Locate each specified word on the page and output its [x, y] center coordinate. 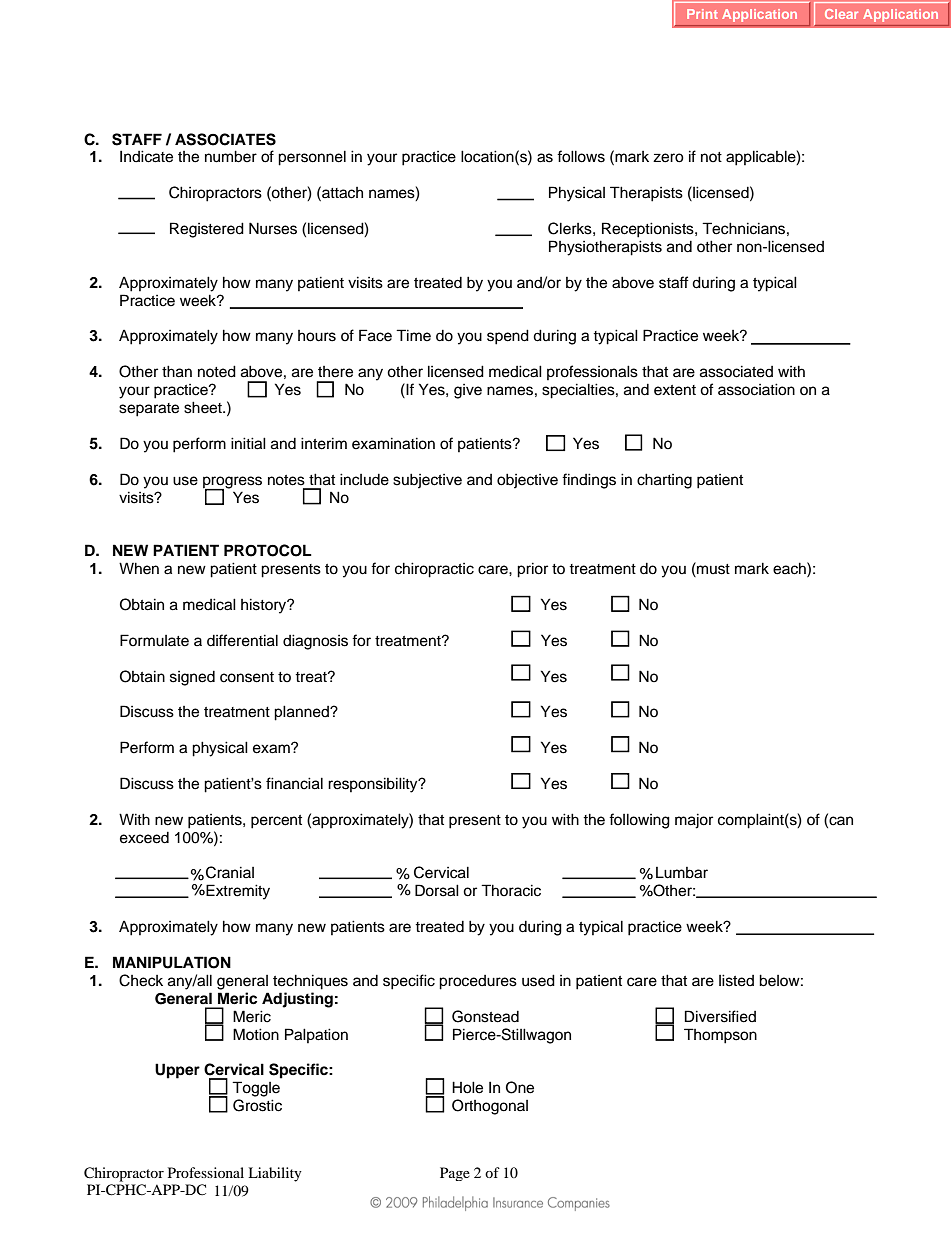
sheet [204, 407]
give [468, 391]
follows [581, 156]
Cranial [230, 872]
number [231, 156]
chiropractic [434, 570]
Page [455, 1174]
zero [668, 158]
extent [675, 390]
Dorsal [437, 890]
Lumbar [682, 873]
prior [532, 570]
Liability [275, 1174]
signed [192, 678]
